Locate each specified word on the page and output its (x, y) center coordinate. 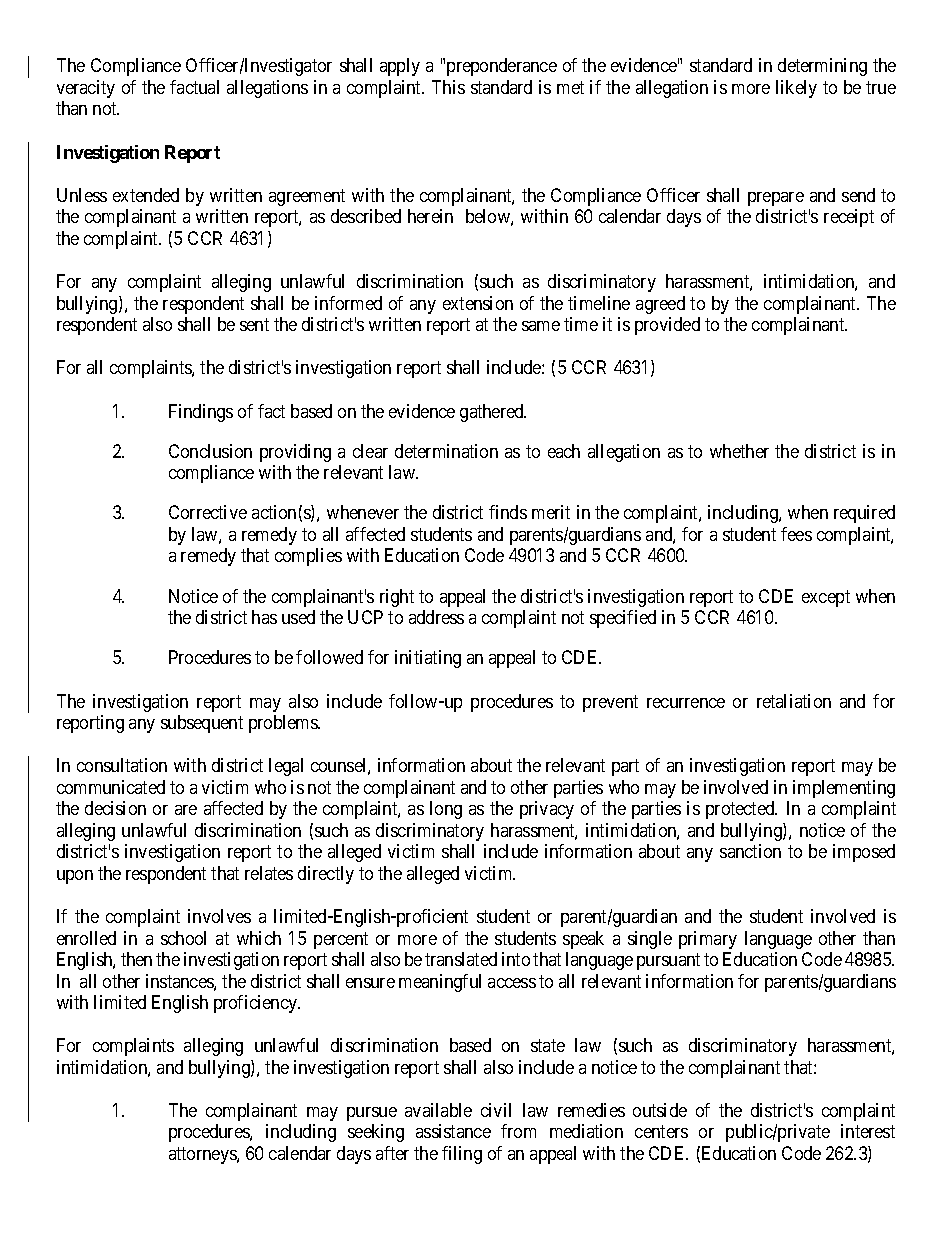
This (448, 87)
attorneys (203, 1155)
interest (868, 1131)
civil (496, 1110)
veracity (86, 89)
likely (796, 89)
